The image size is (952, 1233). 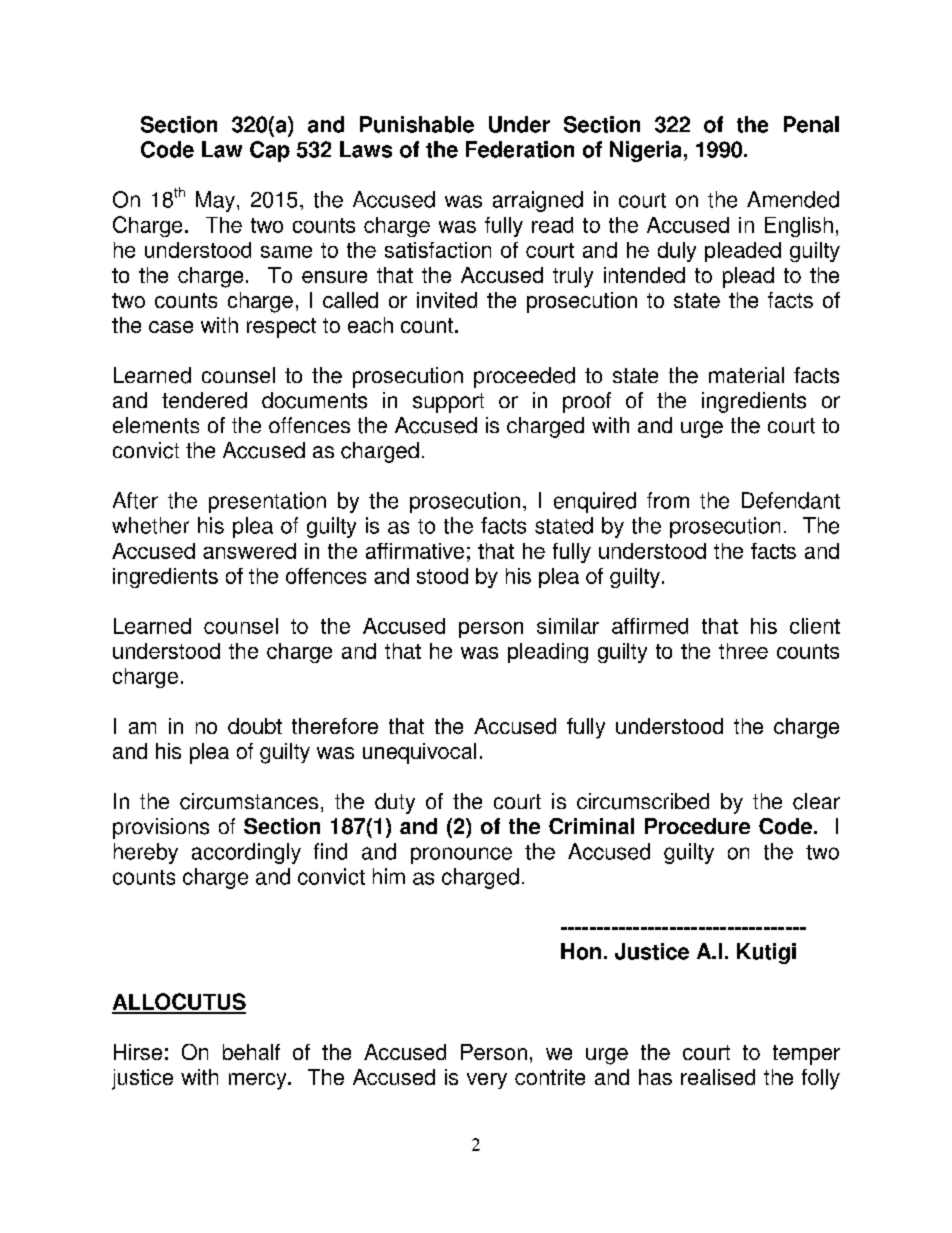 What do you see at coordinates (270, 151) in the image?
I see `Cap` at bounding box center [270, 151].
